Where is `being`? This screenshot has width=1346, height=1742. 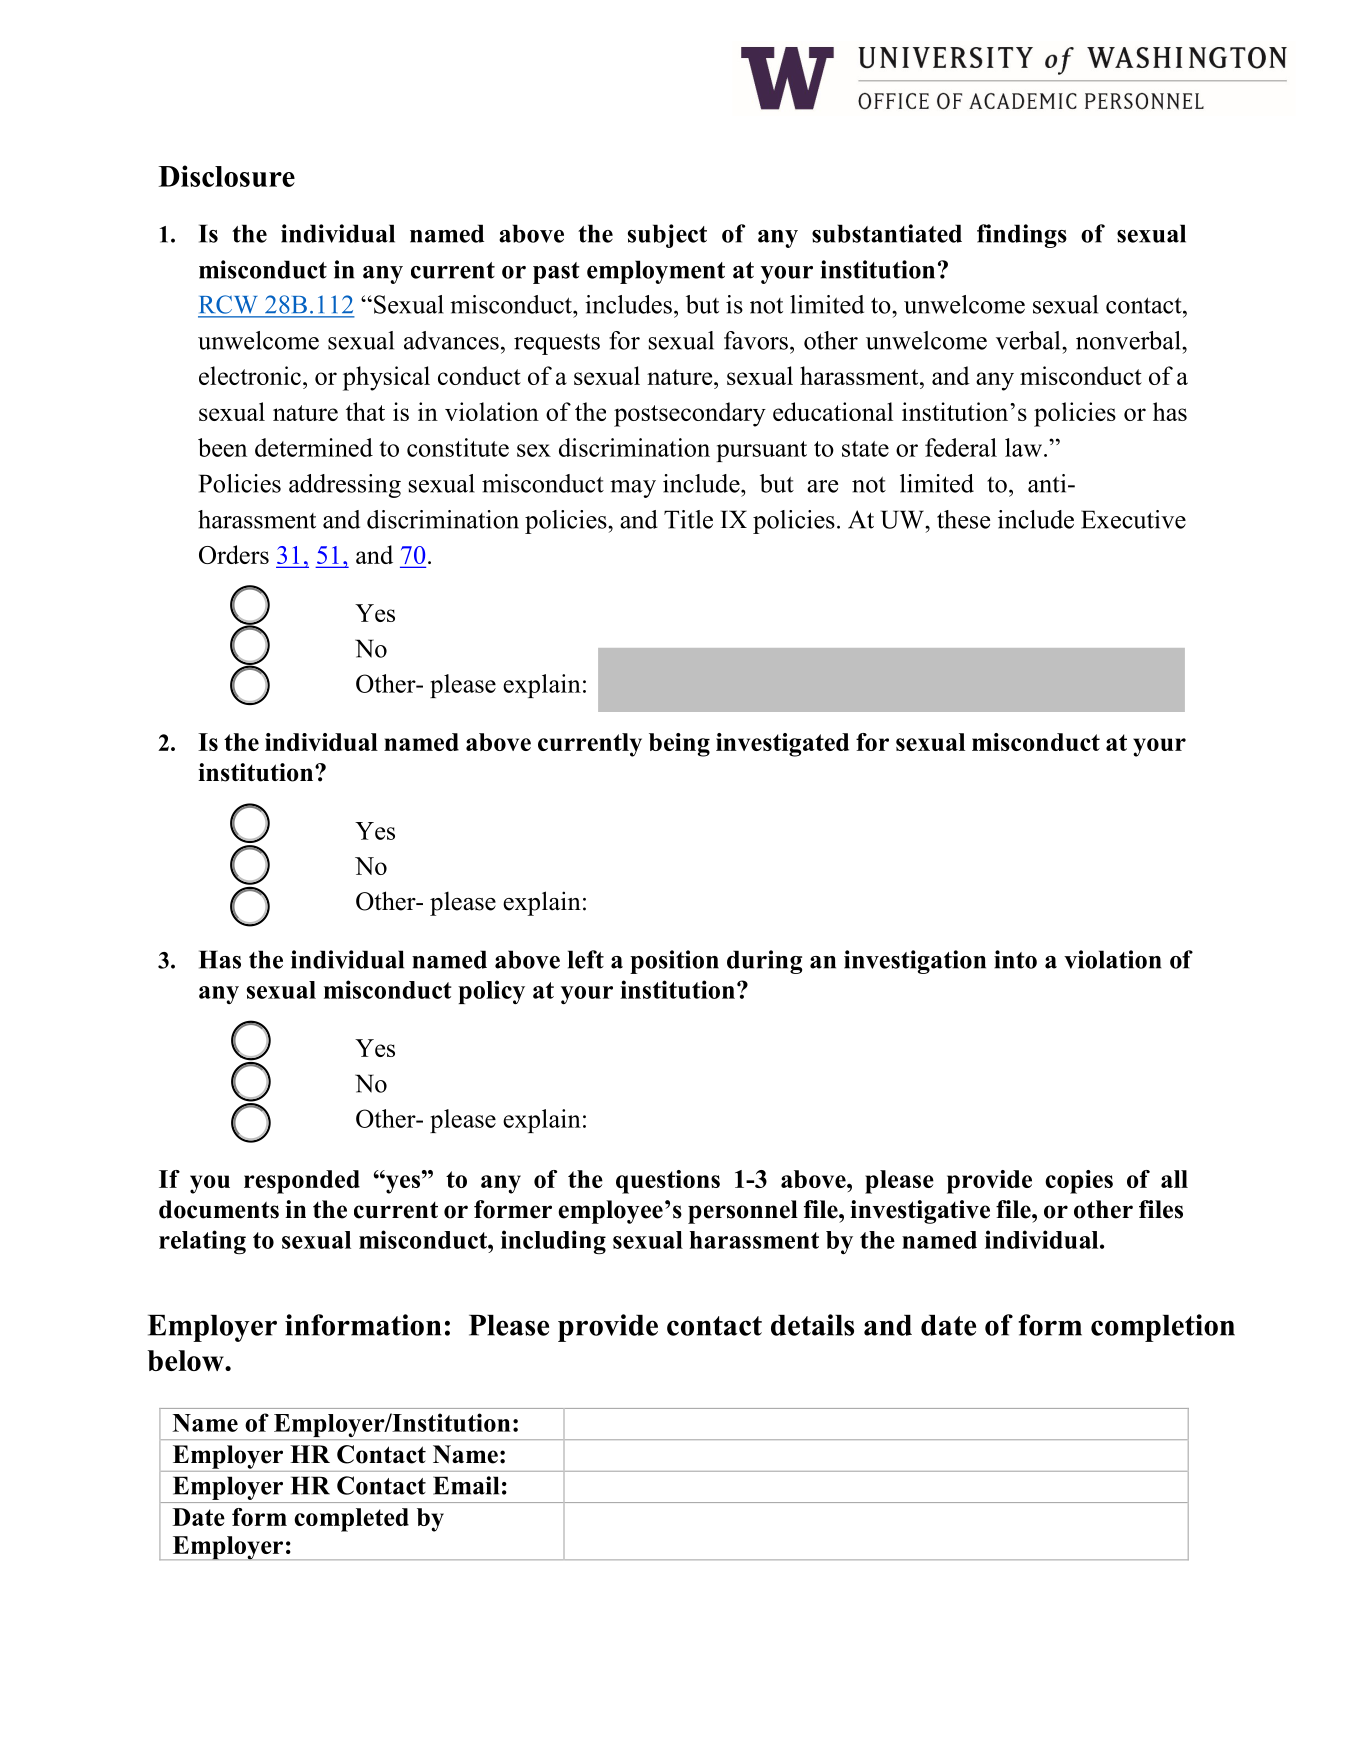
being is located at coordinates (679, 745).
